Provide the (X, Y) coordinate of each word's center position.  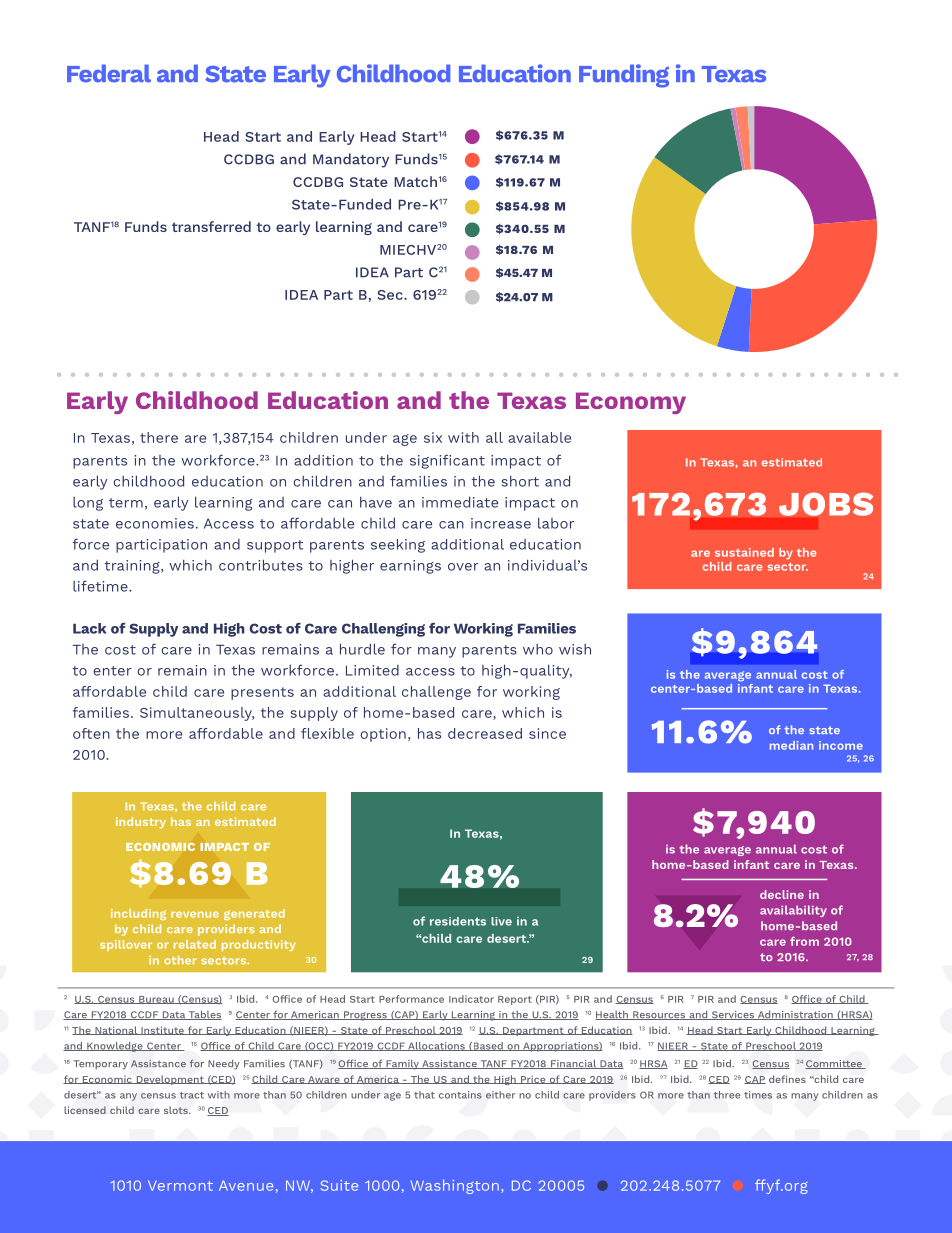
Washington (455, 1186)
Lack (89, 628)
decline (782, 894)
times (758, 1095)
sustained (744, 552)
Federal (109, 73)
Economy (631, 403)
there (159, 437)
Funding (624, 76)
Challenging (383, 630)
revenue (195, 914)
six (433, 437)
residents (458, 921)
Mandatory (351, 160)
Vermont (180, 1185)
